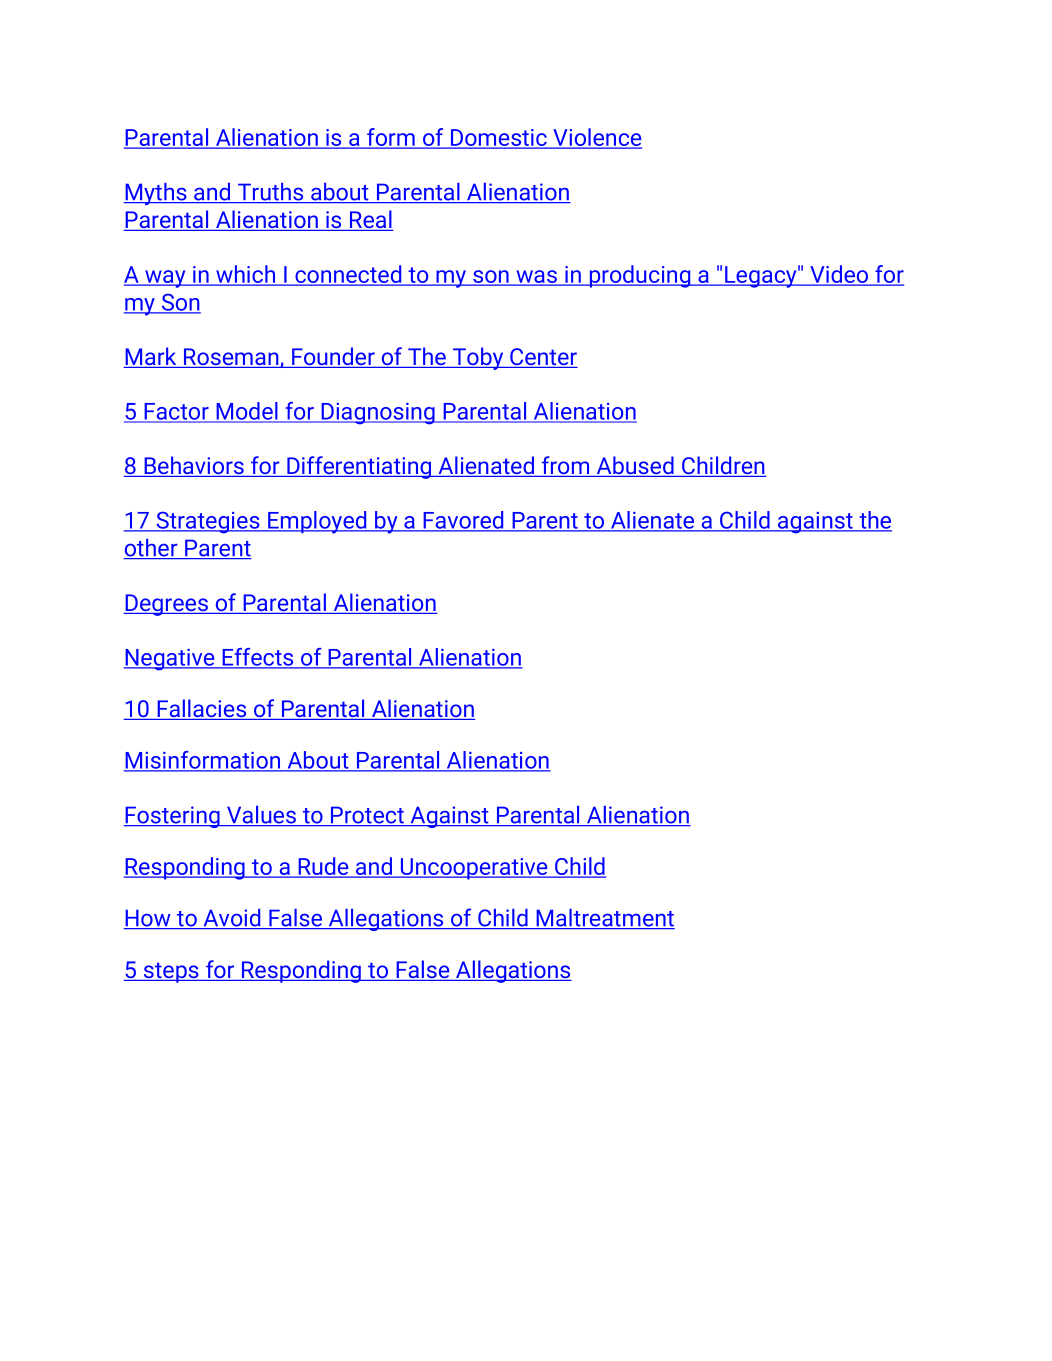 Image resolution: width=1052 pixels, height=1361 pixels. What do you see at coordinates (271, 193) in the screenshot?
I see `Truths` at bounding box center [271, 193].
